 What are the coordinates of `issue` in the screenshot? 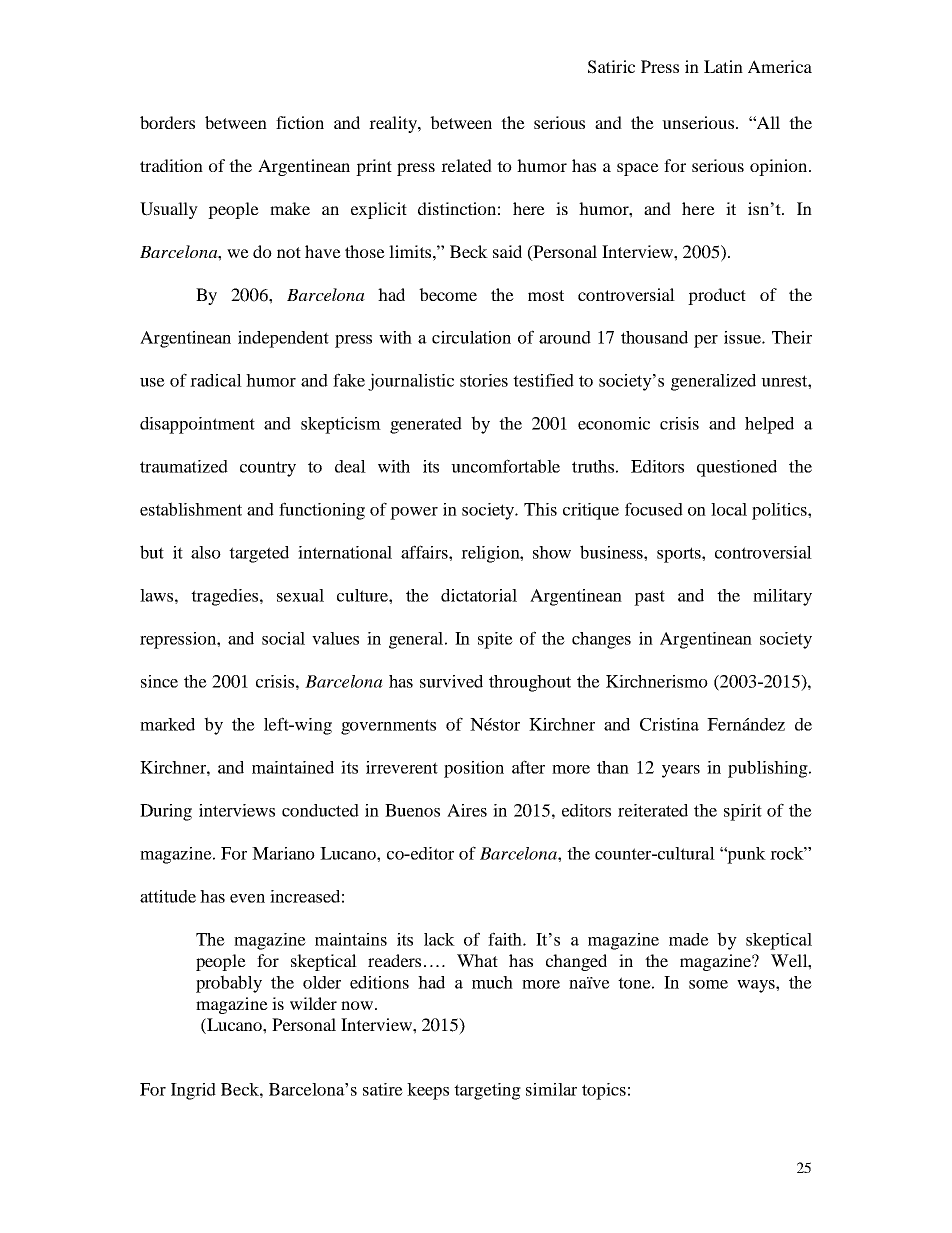 It's located at (743, 337).
